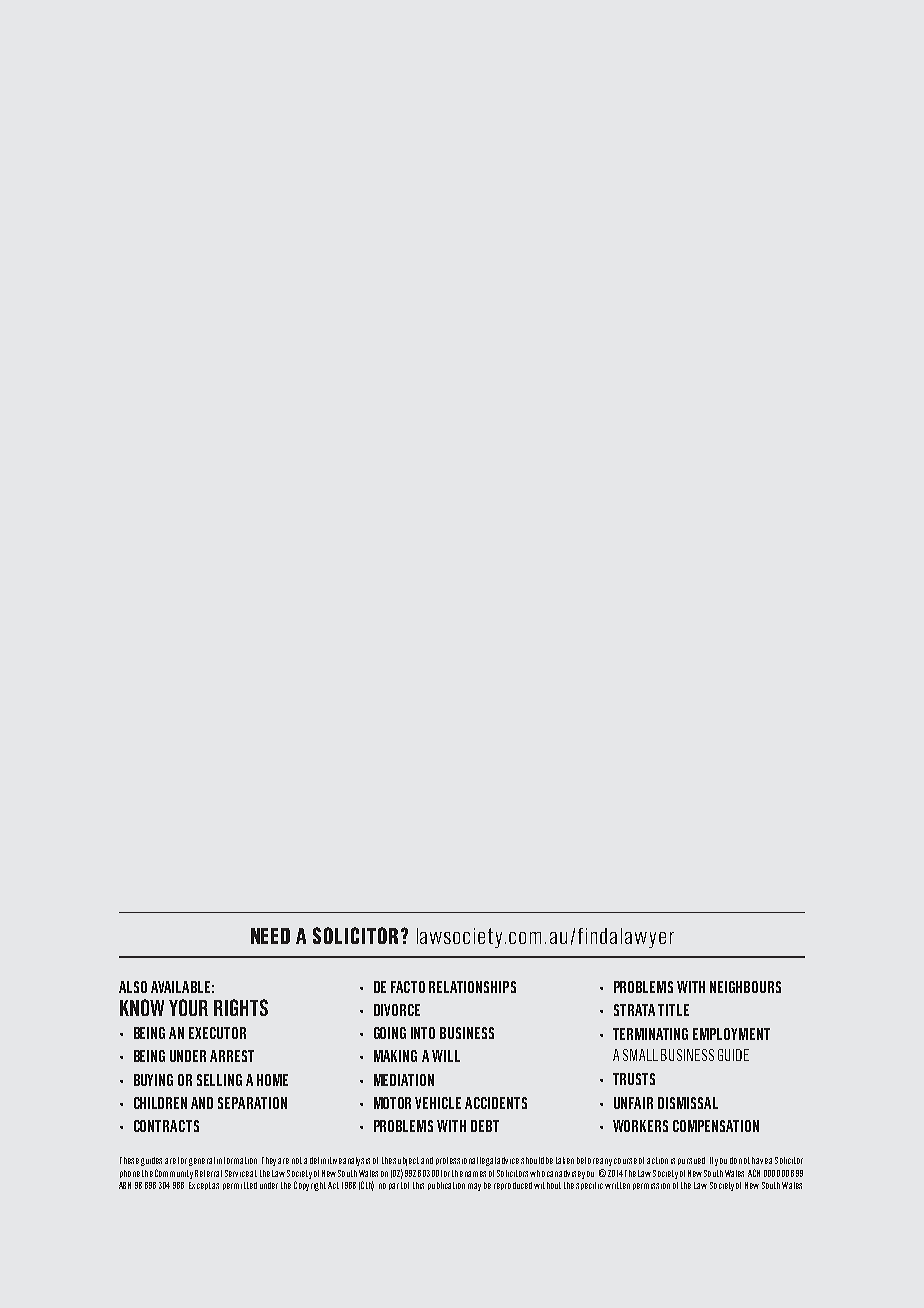  Describe the element at coordinates (270, 936) in the document. I see `NEED` at that location.
